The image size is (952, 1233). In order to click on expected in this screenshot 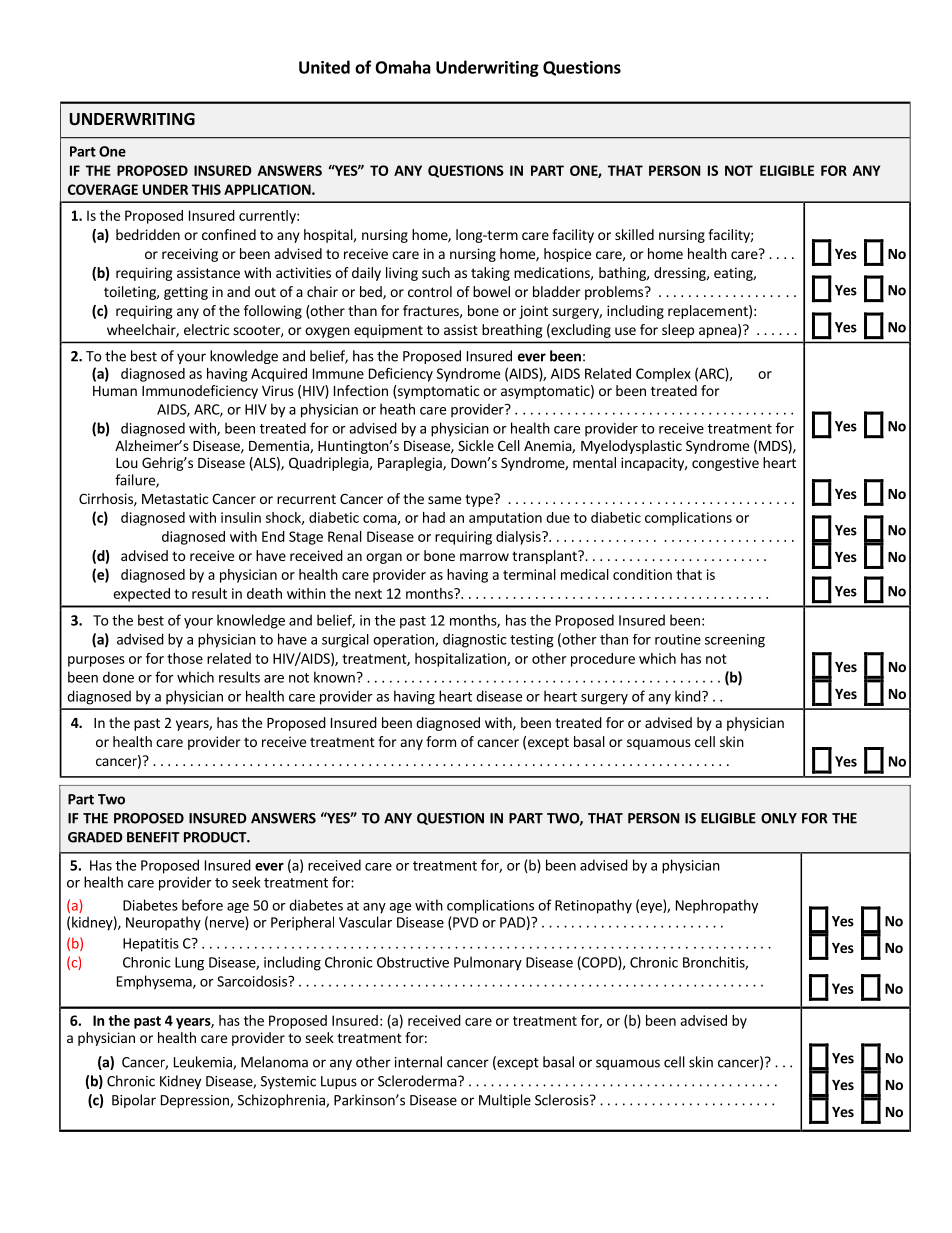, I will do `click(141, 595)`.
